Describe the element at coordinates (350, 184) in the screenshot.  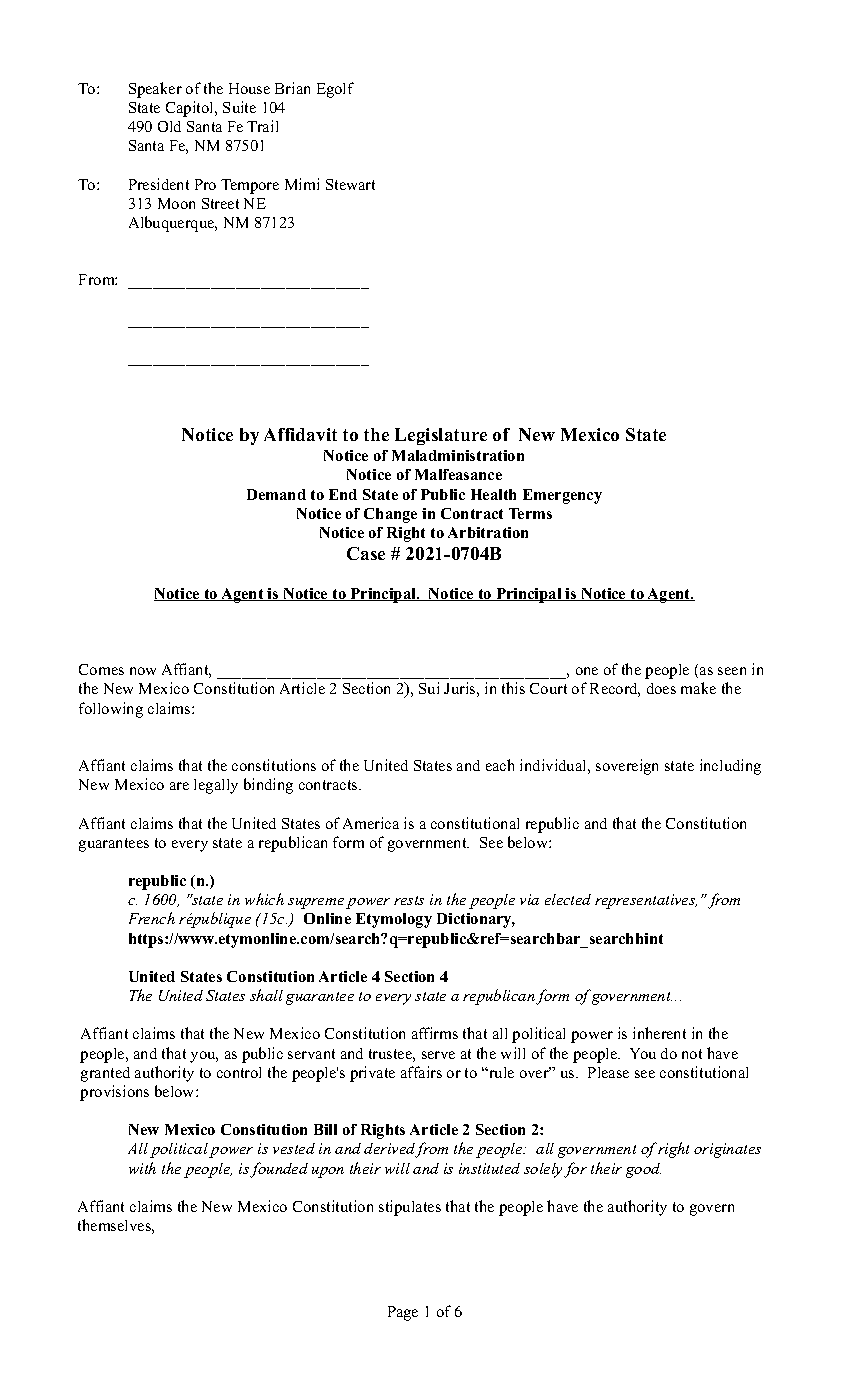
I see `Stewart` at that location.
